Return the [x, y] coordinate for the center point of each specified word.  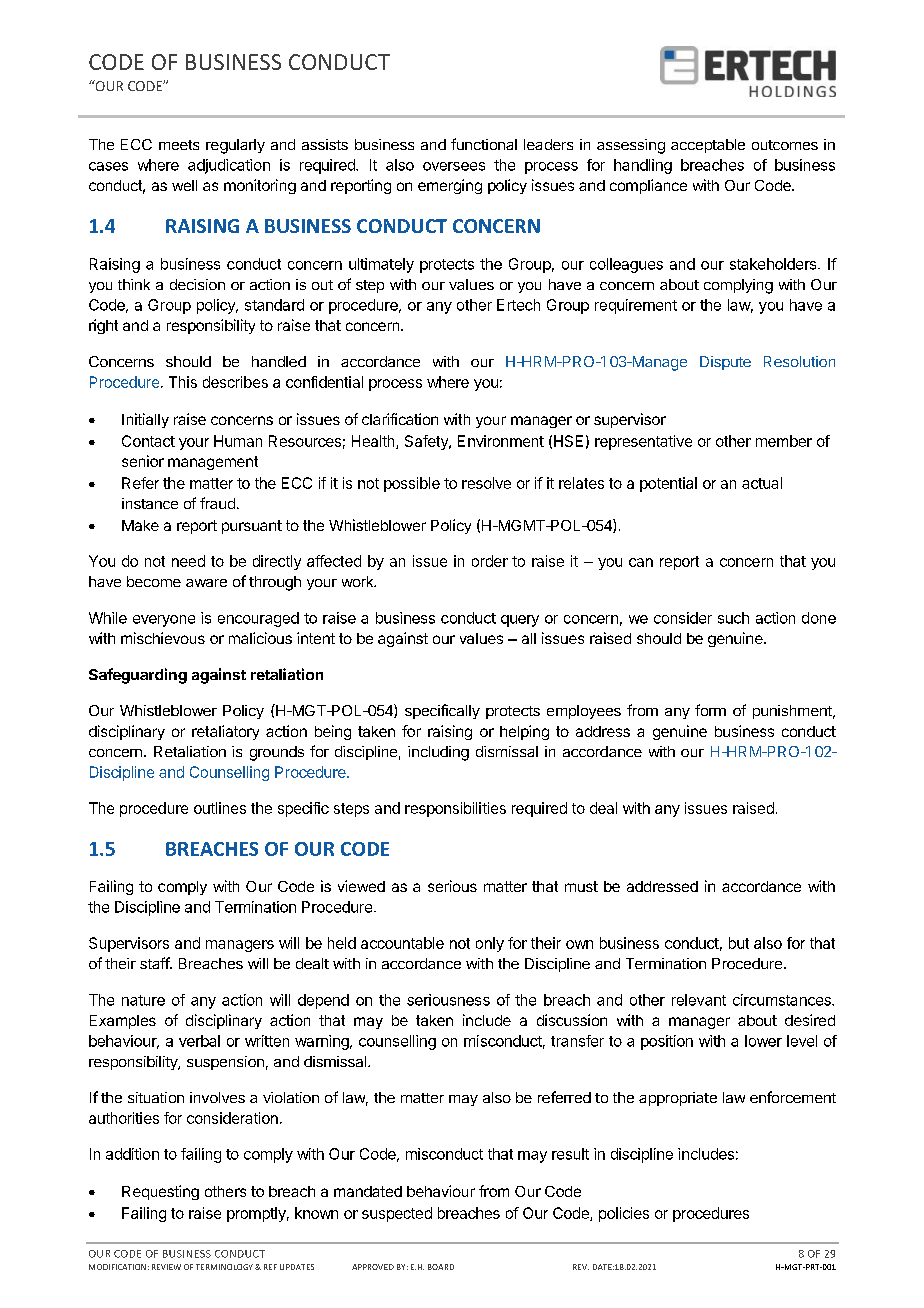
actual [762, 483]
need [188, 561]
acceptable [708, 146]
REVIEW [166, 1267]
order [490, 561]
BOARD [441, 1267]
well [184, 185]
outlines [220, 808]
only [490, 944]
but [739, 943]
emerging [450, 186]
